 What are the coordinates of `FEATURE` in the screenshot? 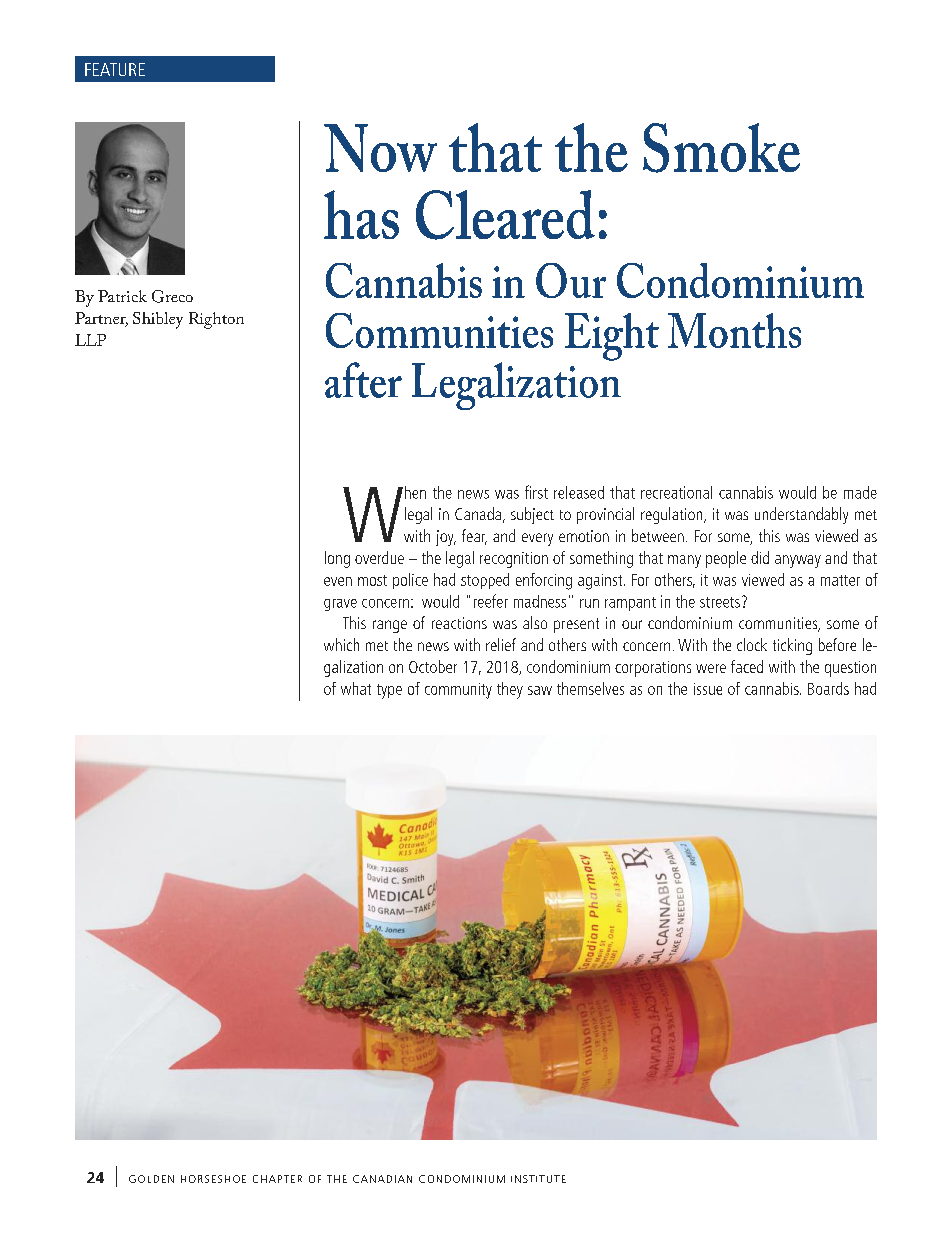 It's located at (115, 69).
